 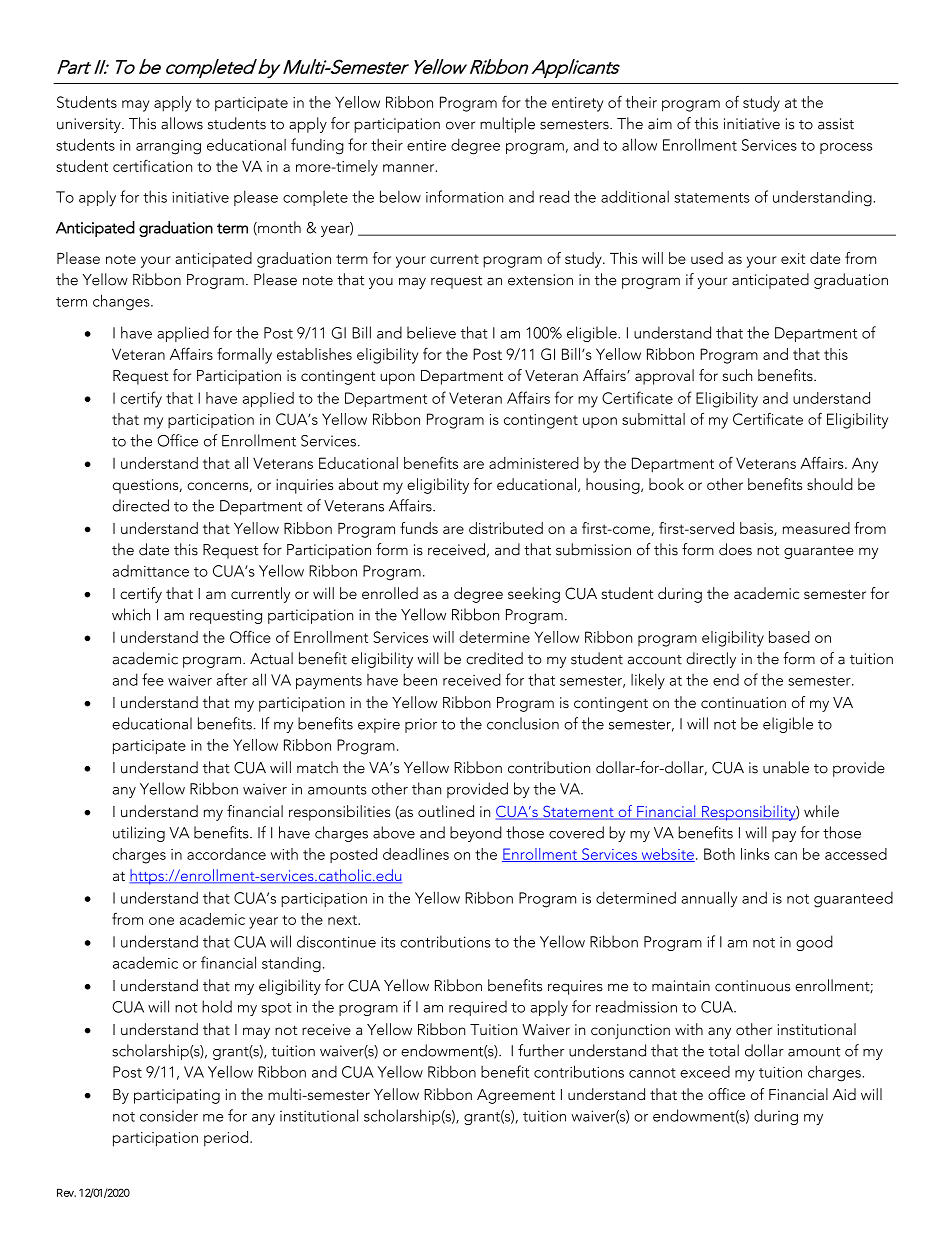 I want to click on consider, so click(x=169, y=1115).
